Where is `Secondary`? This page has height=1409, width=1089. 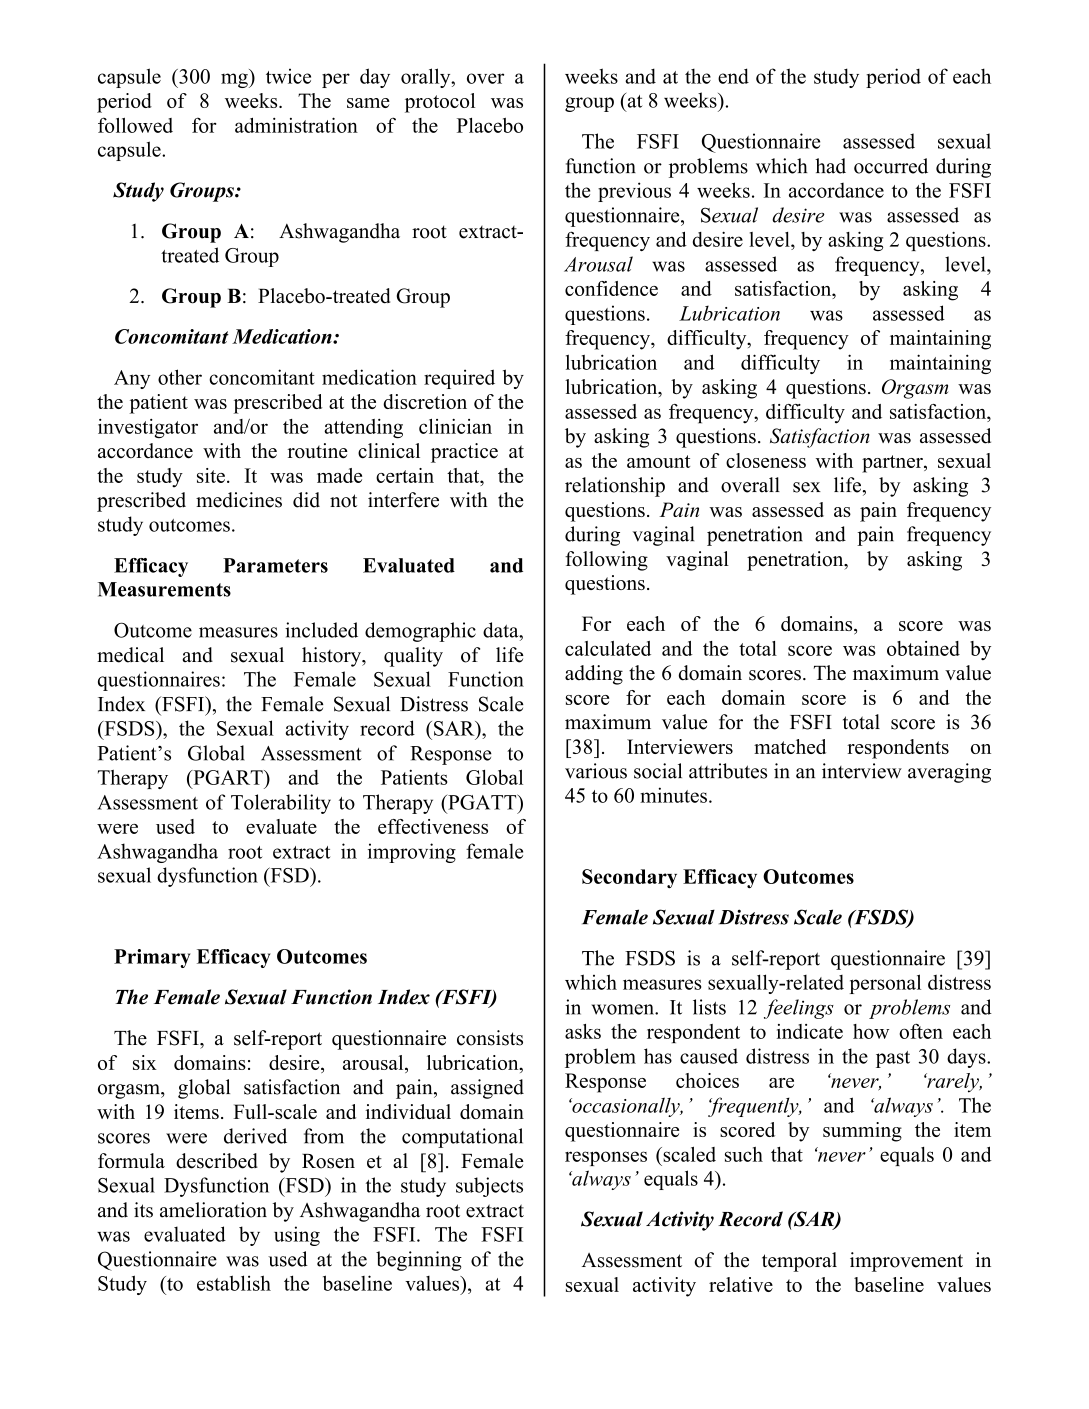 Secondary is located at coordinates (629, 879).
